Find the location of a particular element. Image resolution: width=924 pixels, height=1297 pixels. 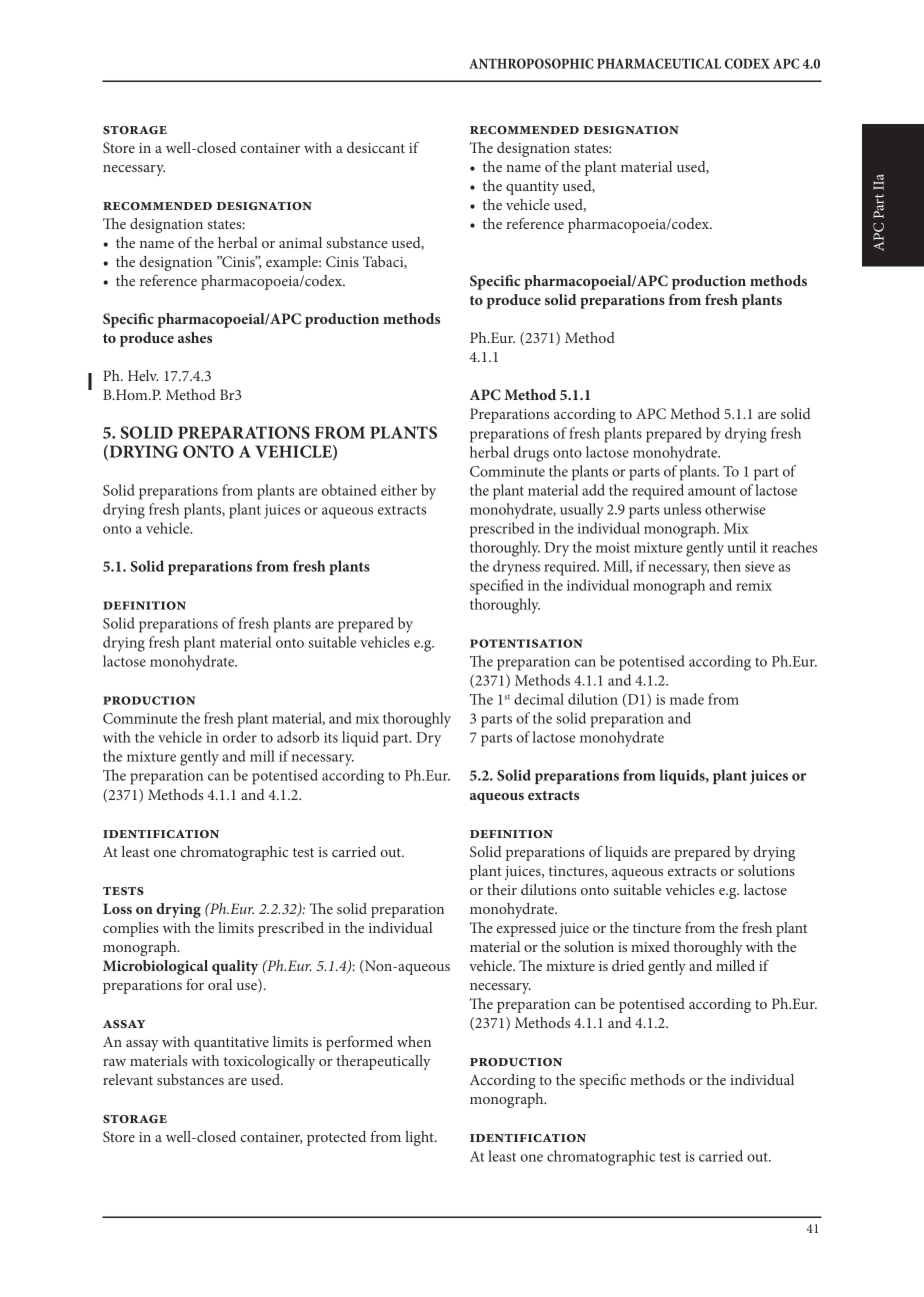

remix is located at coordinates (754, 585).
